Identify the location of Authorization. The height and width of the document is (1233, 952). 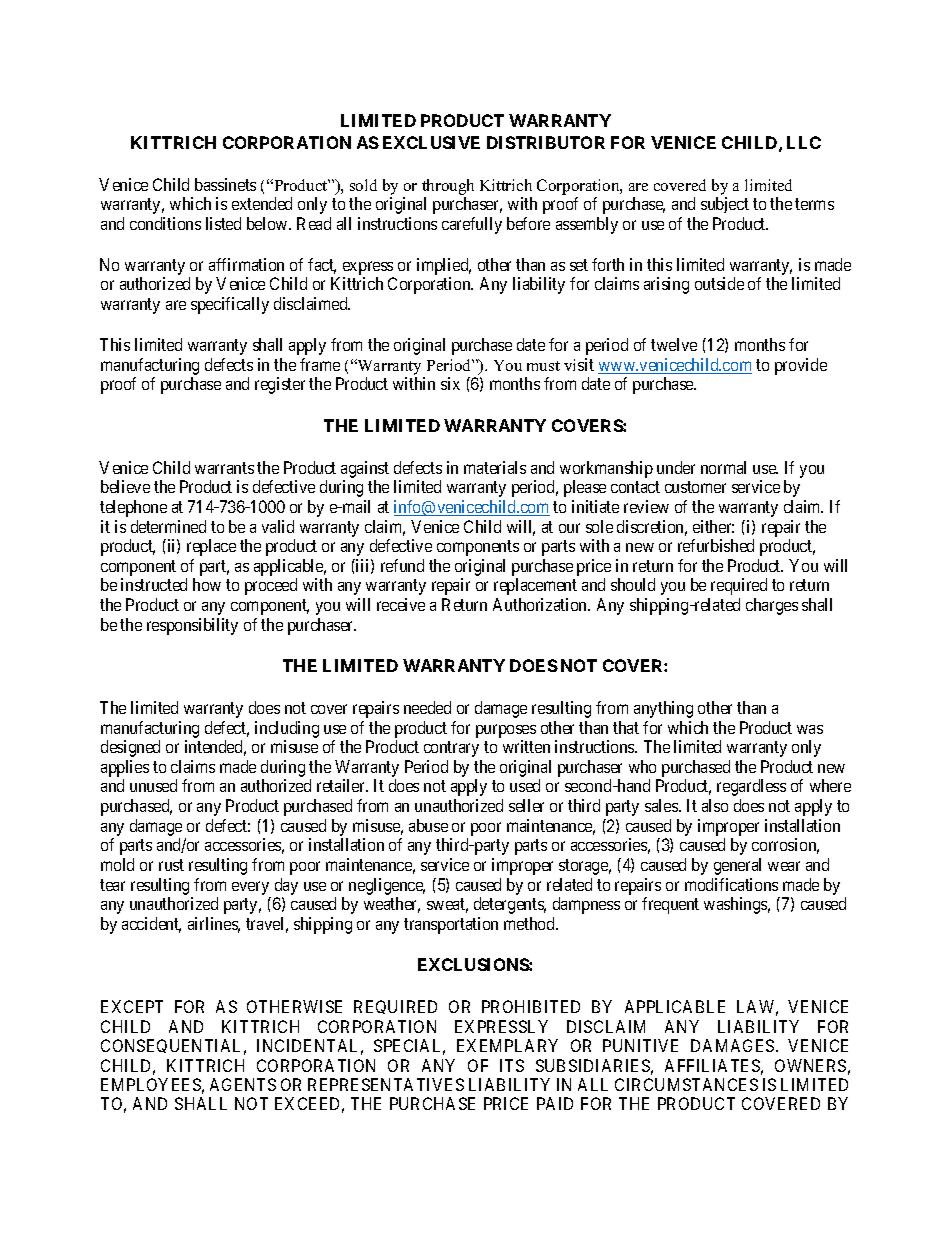
(541, 604).
